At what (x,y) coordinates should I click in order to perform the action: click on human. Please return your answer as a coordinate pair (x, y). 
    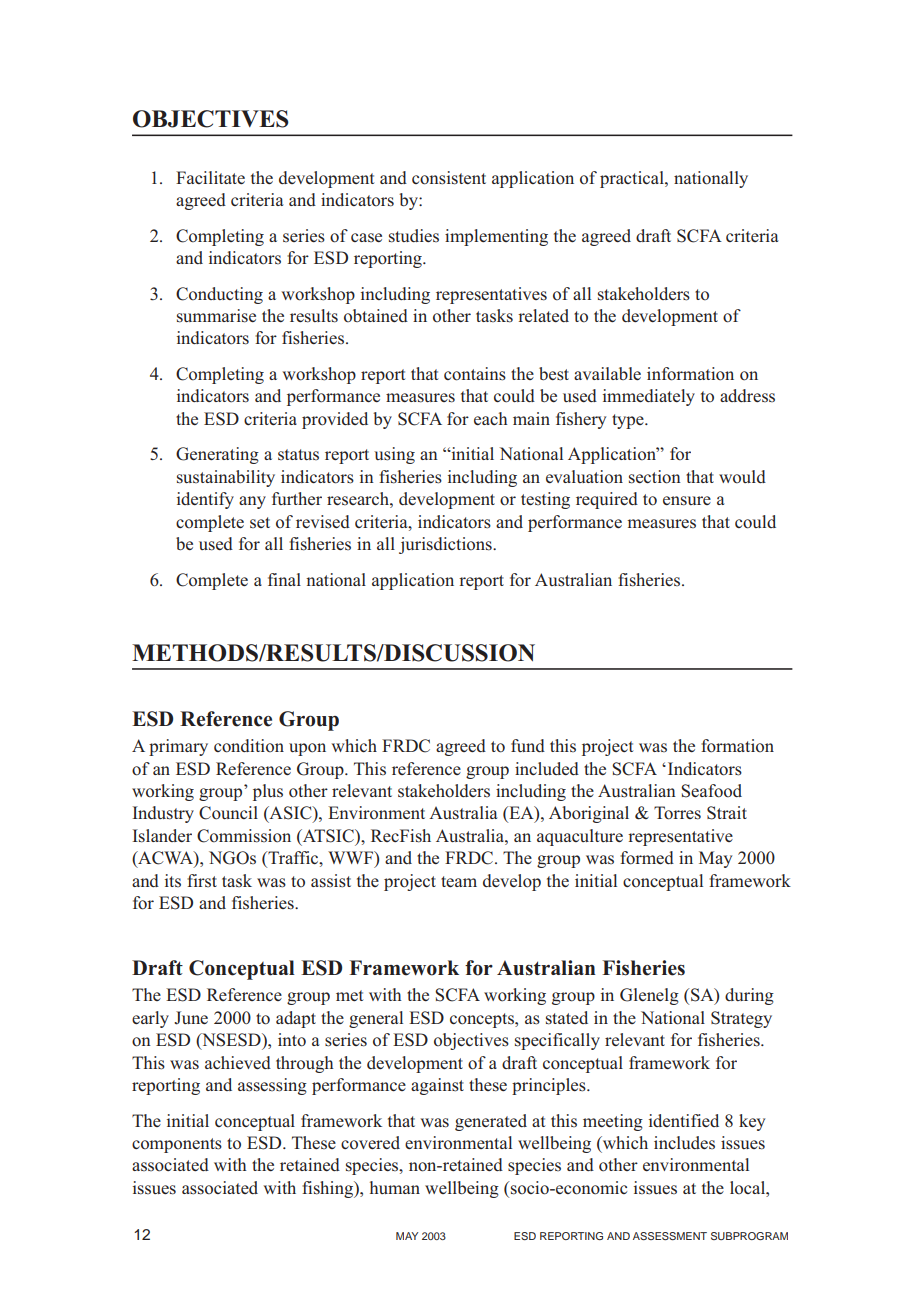
    Looking at the image, I should click on (395, 1187).
